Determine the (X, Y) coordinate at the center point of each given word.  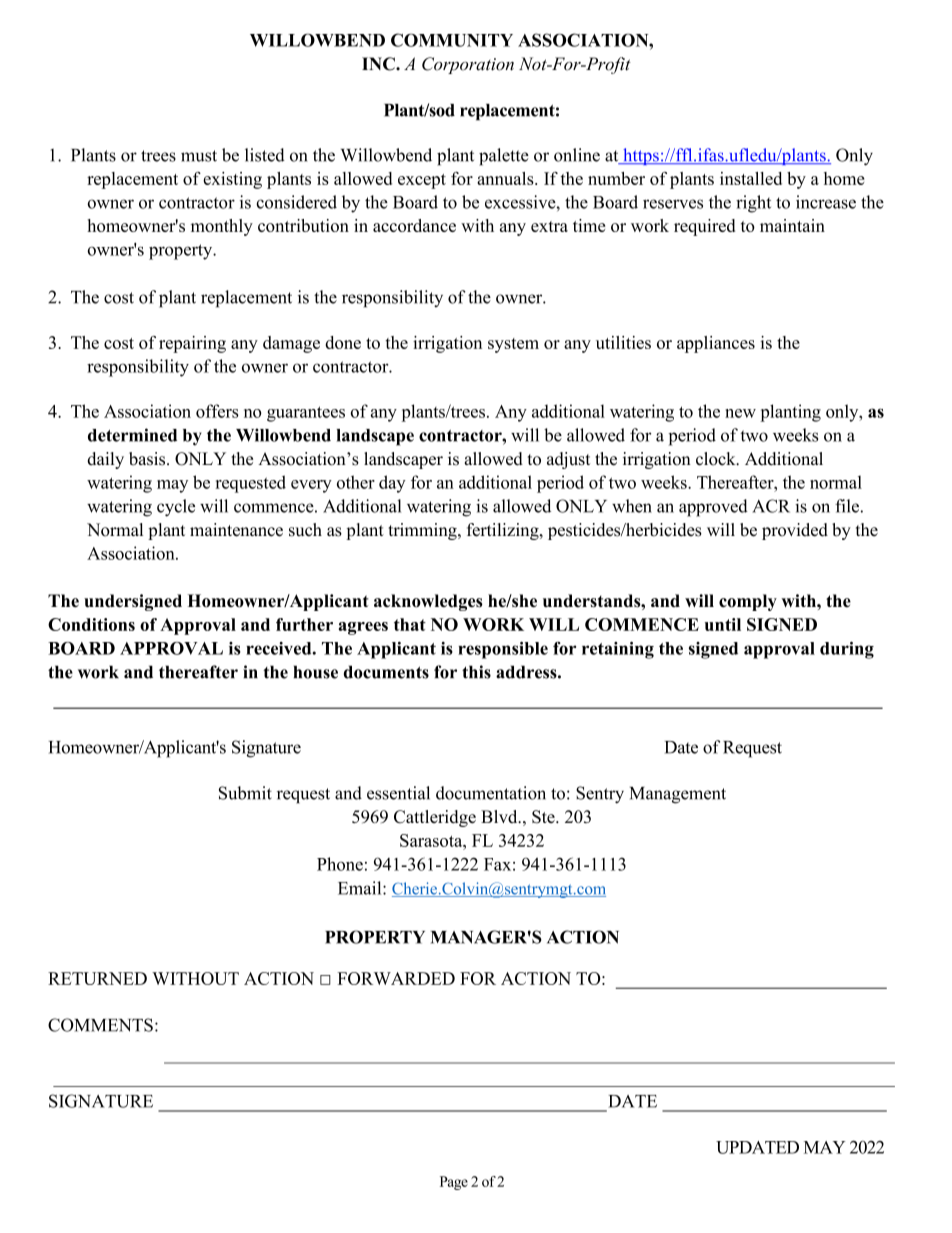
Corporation (468, 65)
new (740, 413)
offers (217, 411)
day (392, 484)
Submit (245, 793)
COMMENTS (100, 1025)
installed (751, 178)
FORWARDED (396, 978)
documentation (491, 793)
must (199, 156)
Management (678, 795)
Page (454, 1183)
